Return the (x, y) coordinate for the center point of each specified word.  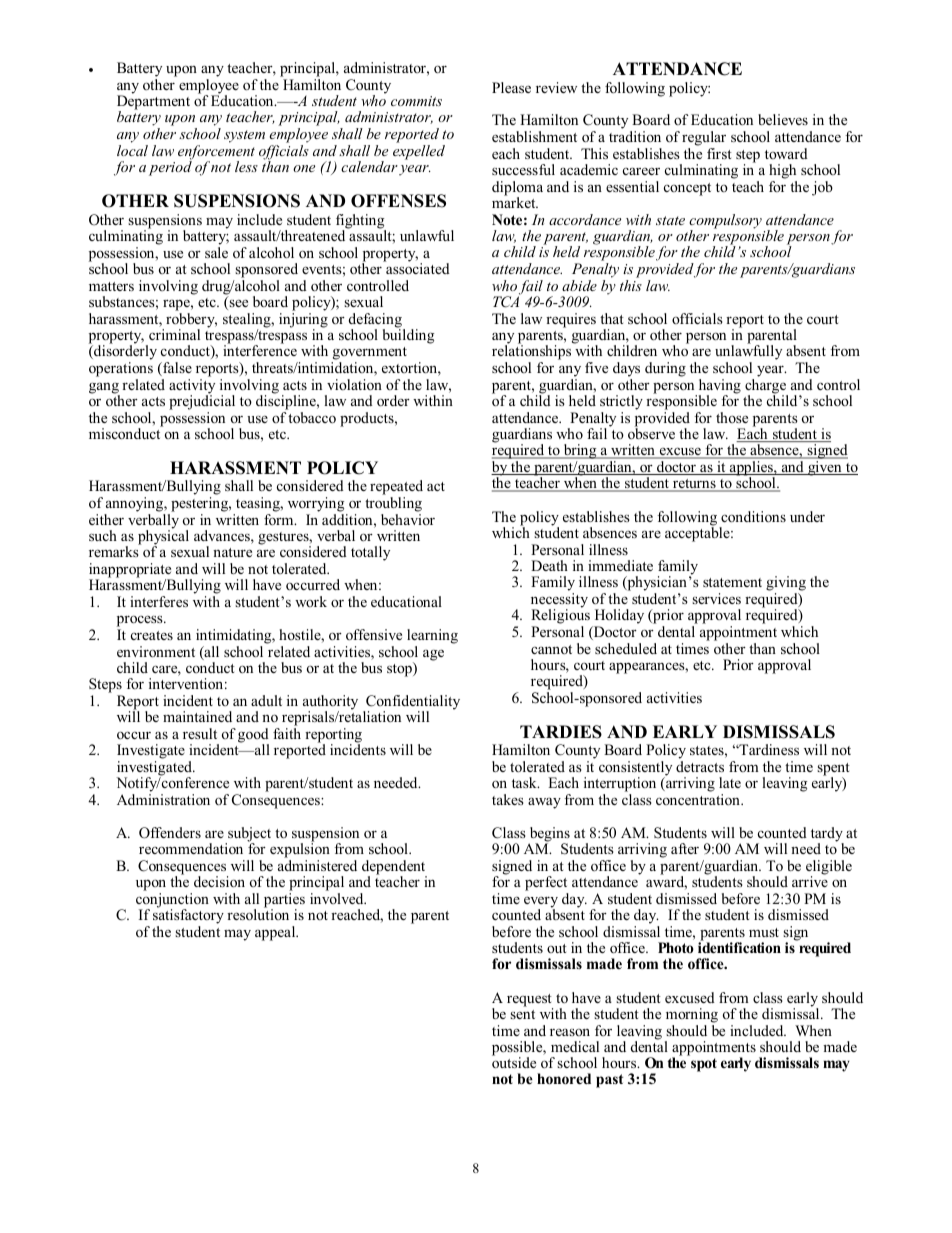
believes (783, 119)
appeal (276, 933)
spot (704, 1065)
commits (416, 101)
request (530, 1001)
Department (153, 103)
